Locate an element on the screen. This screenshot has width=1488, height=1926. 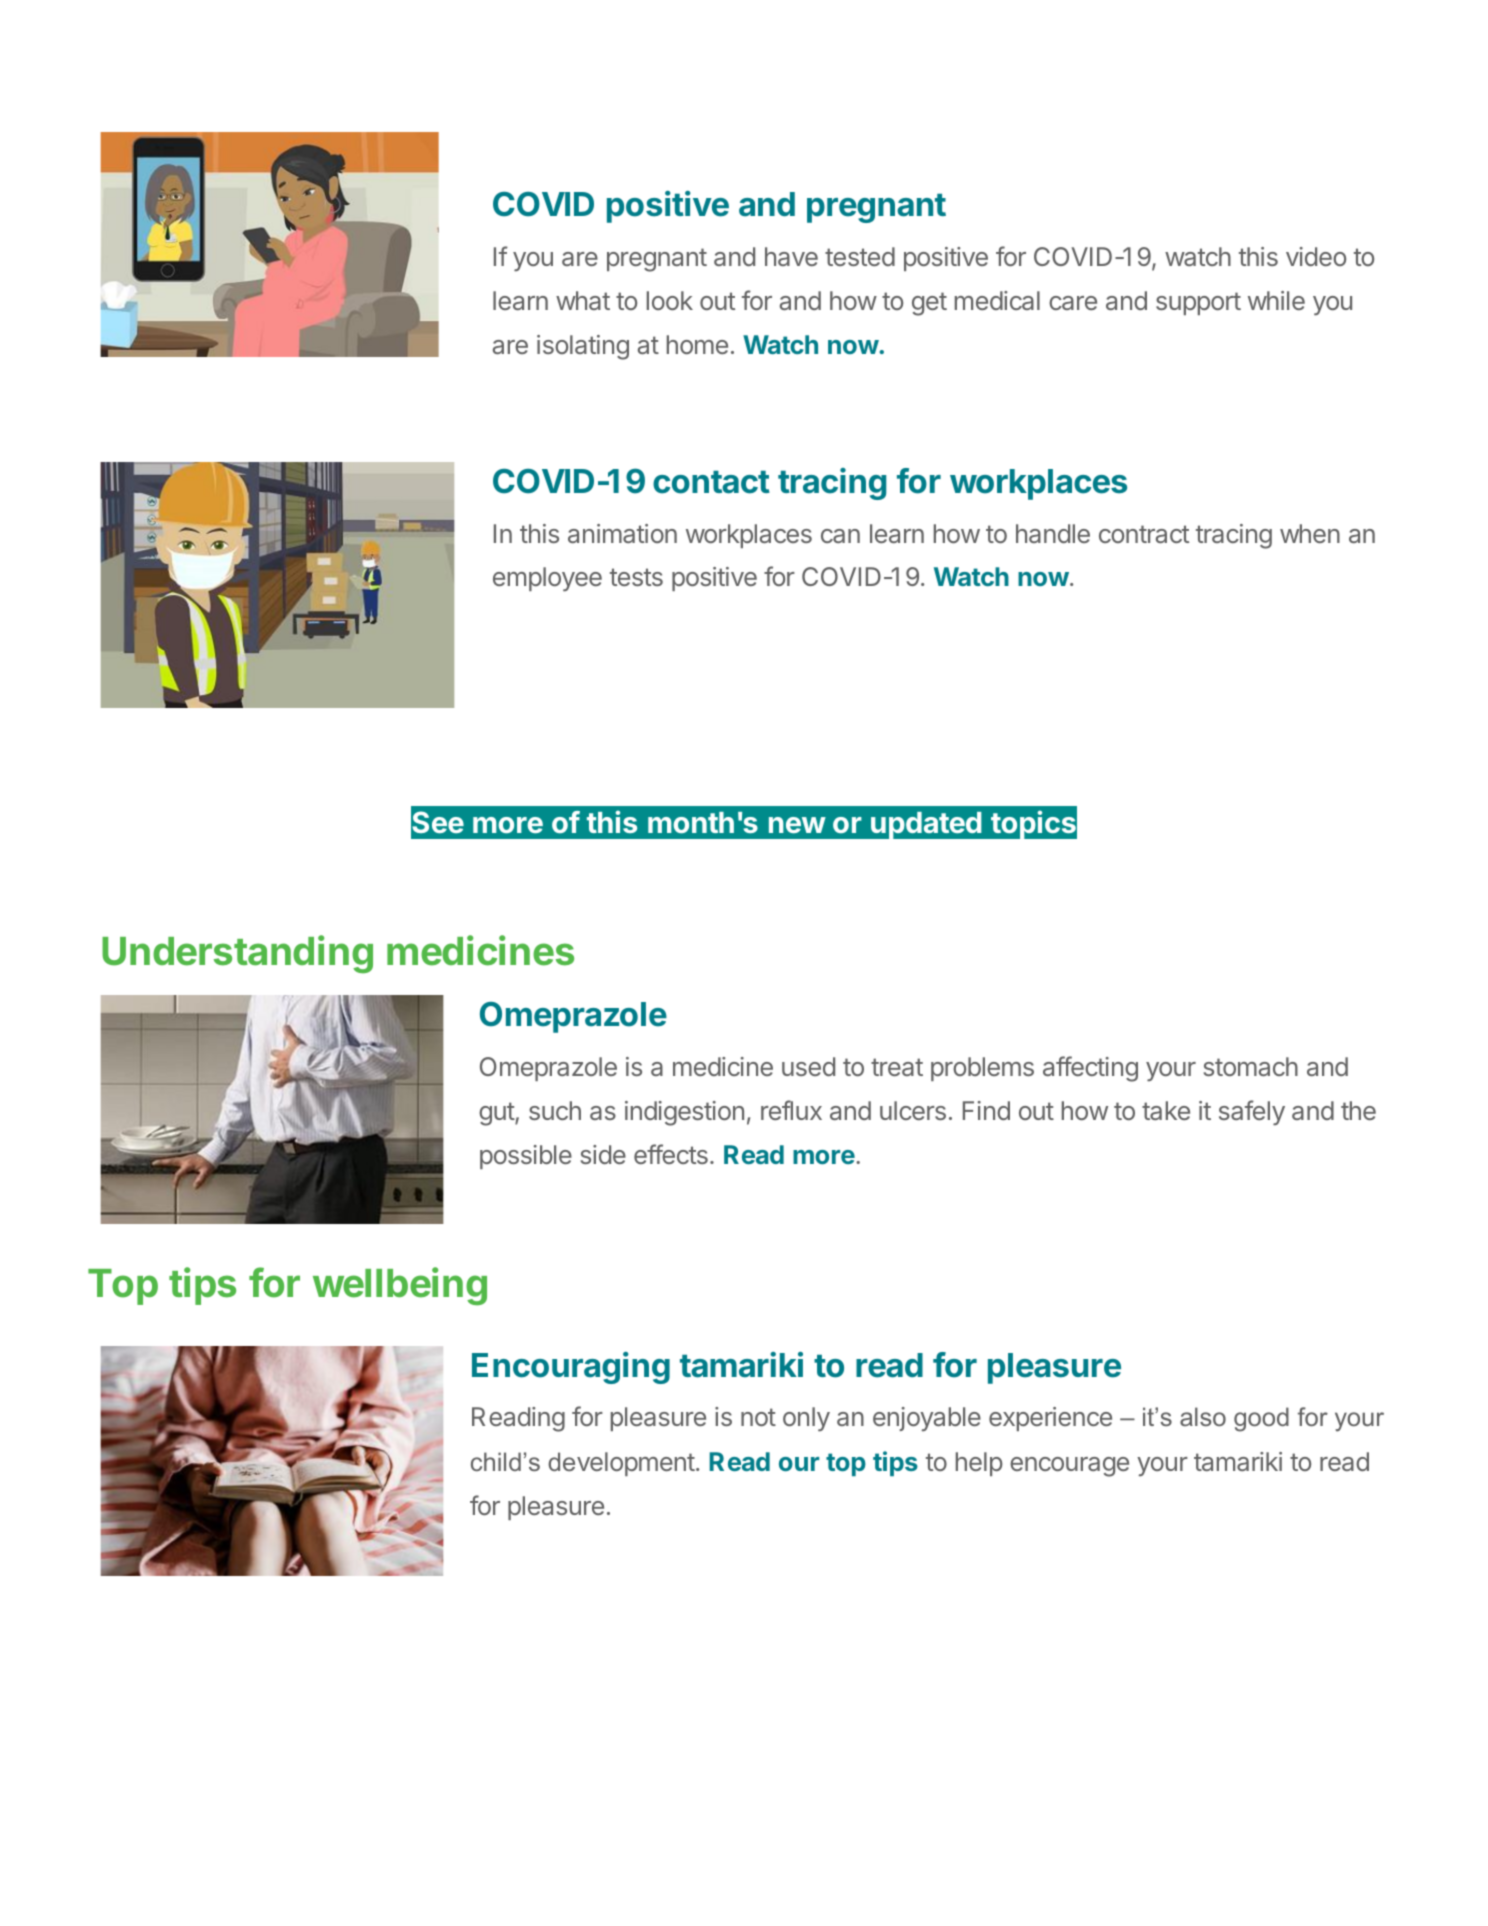
Encouraging is located at coordinates (571, 1368).
